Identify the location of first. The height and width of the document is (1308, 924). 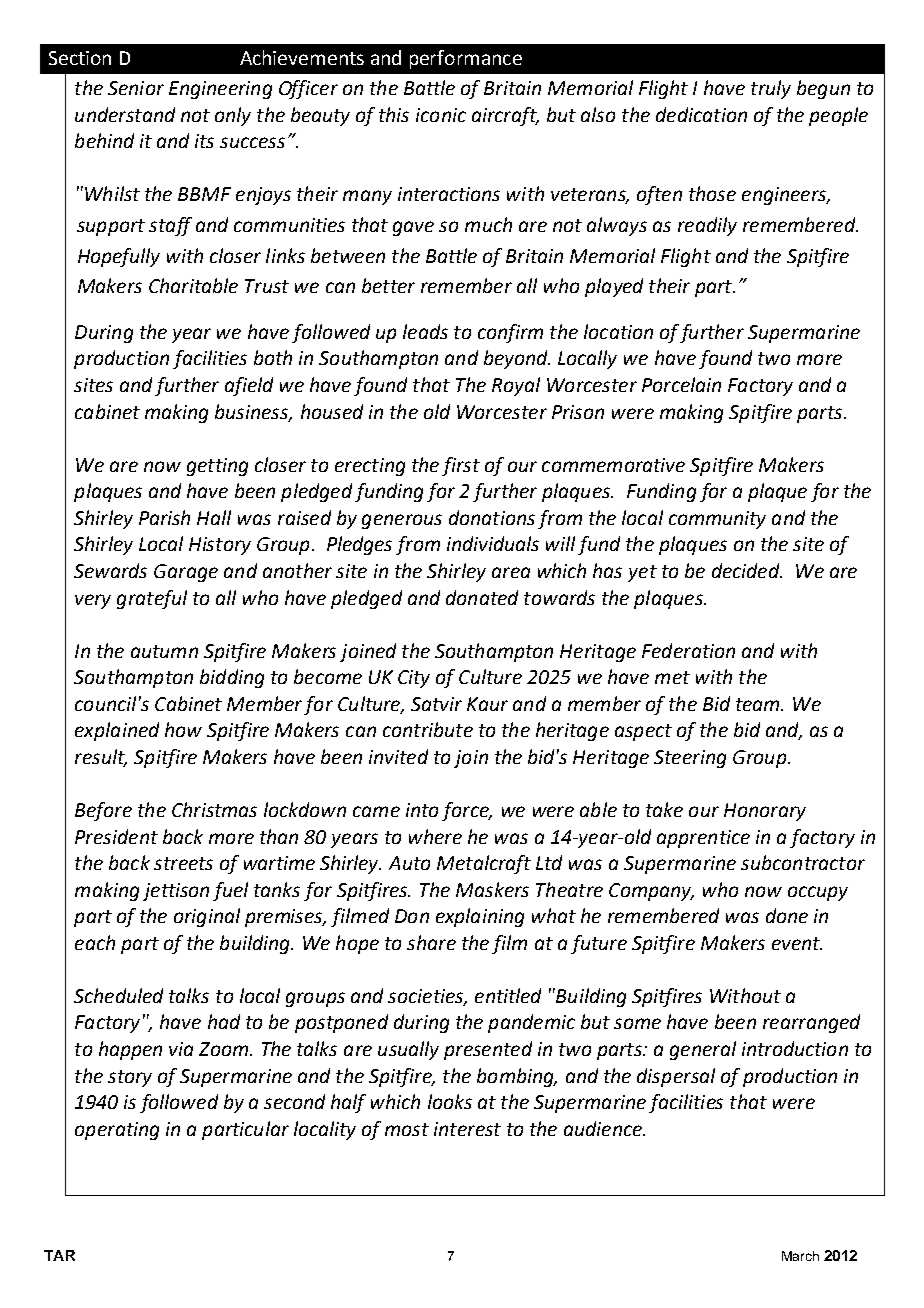
(461, 466).
